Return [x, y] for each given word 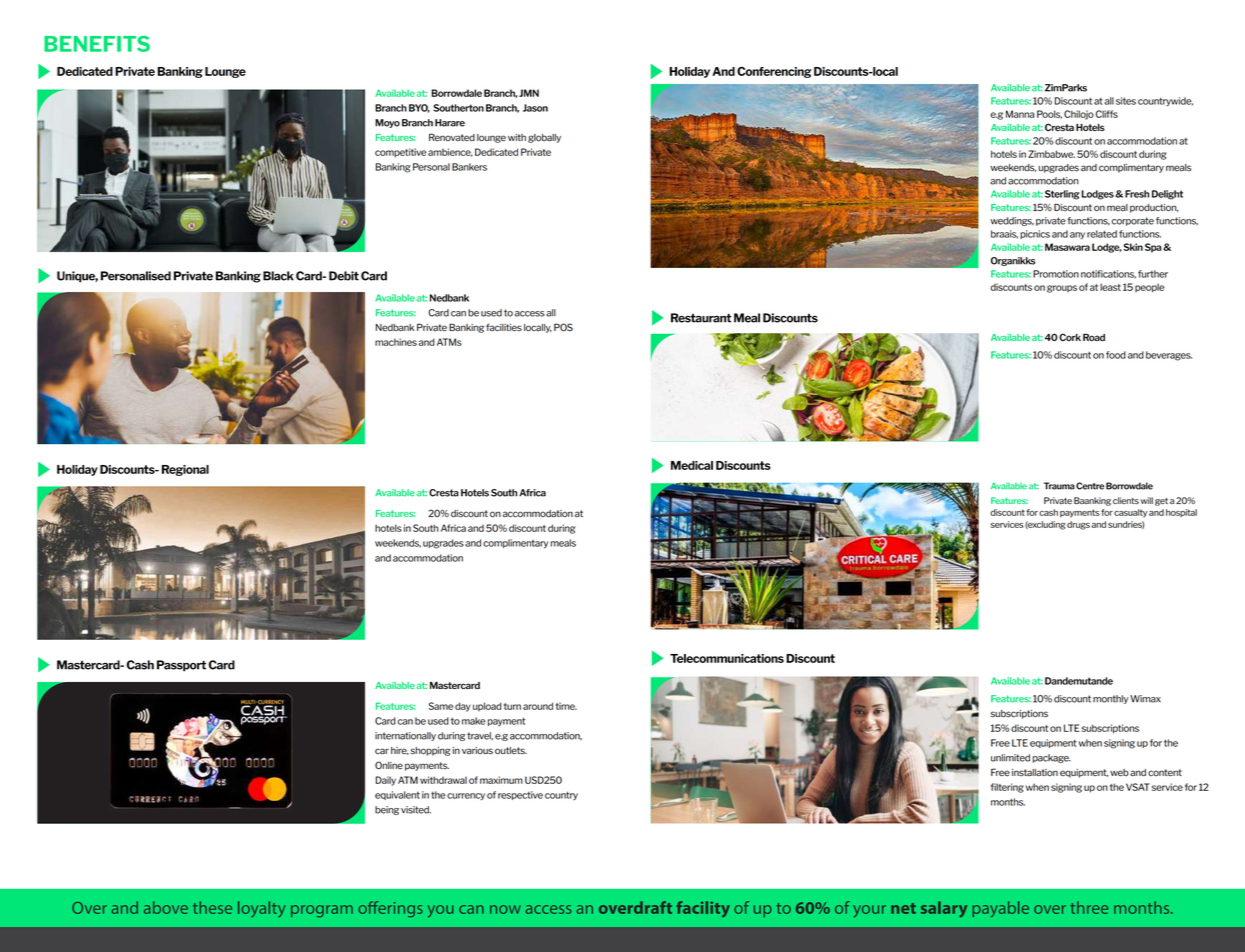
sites [1126, 101]
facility [703, 909]
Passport [181, 666]
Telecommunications [727, 658]
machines [396, 342]
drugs [1078, 525]
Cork [1070, 337]
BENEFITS [97, 44]
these [212, 907]
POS [563, 327]
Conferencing [774, 72]
